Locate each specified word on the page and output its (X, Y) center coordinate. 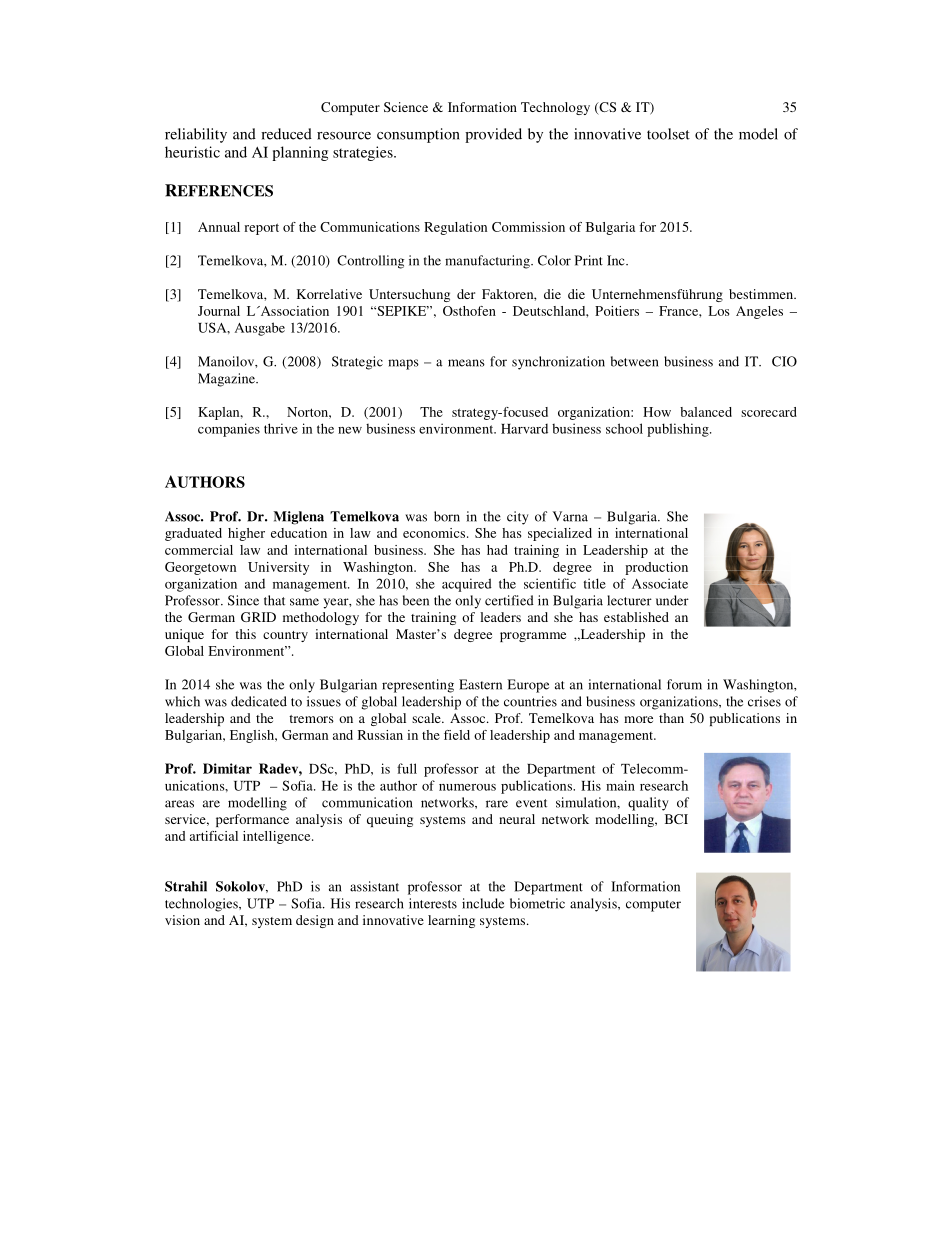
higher (246, 534)
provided (493, 135)
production (656, 568)
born (447, 516)
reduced (286, 134)
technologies (202, 905)
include (483, 903)
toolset (668, 134)
